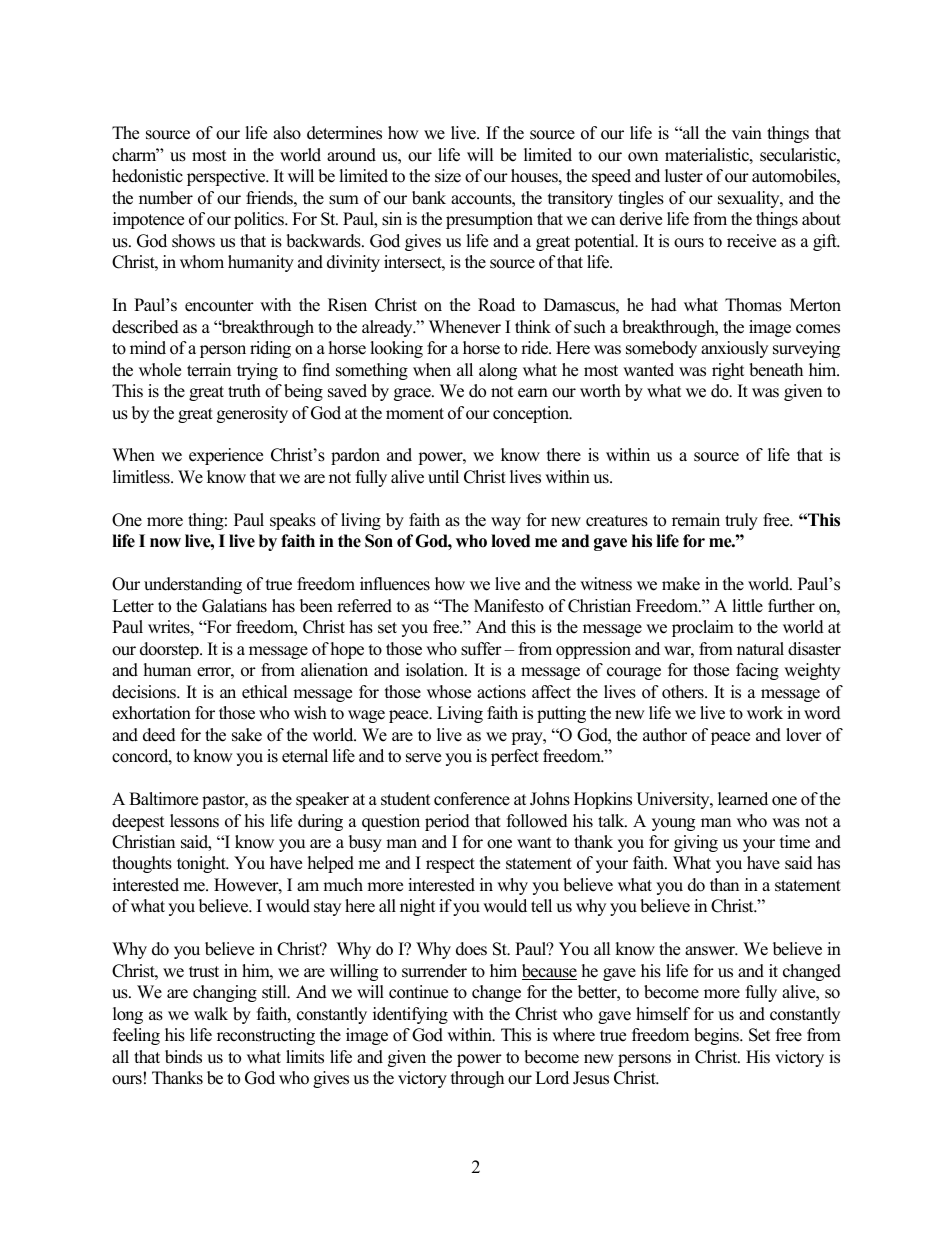  What do you see at coordinates (728, 371) in the page?
I see `right` at bounding box center [728, 371].
